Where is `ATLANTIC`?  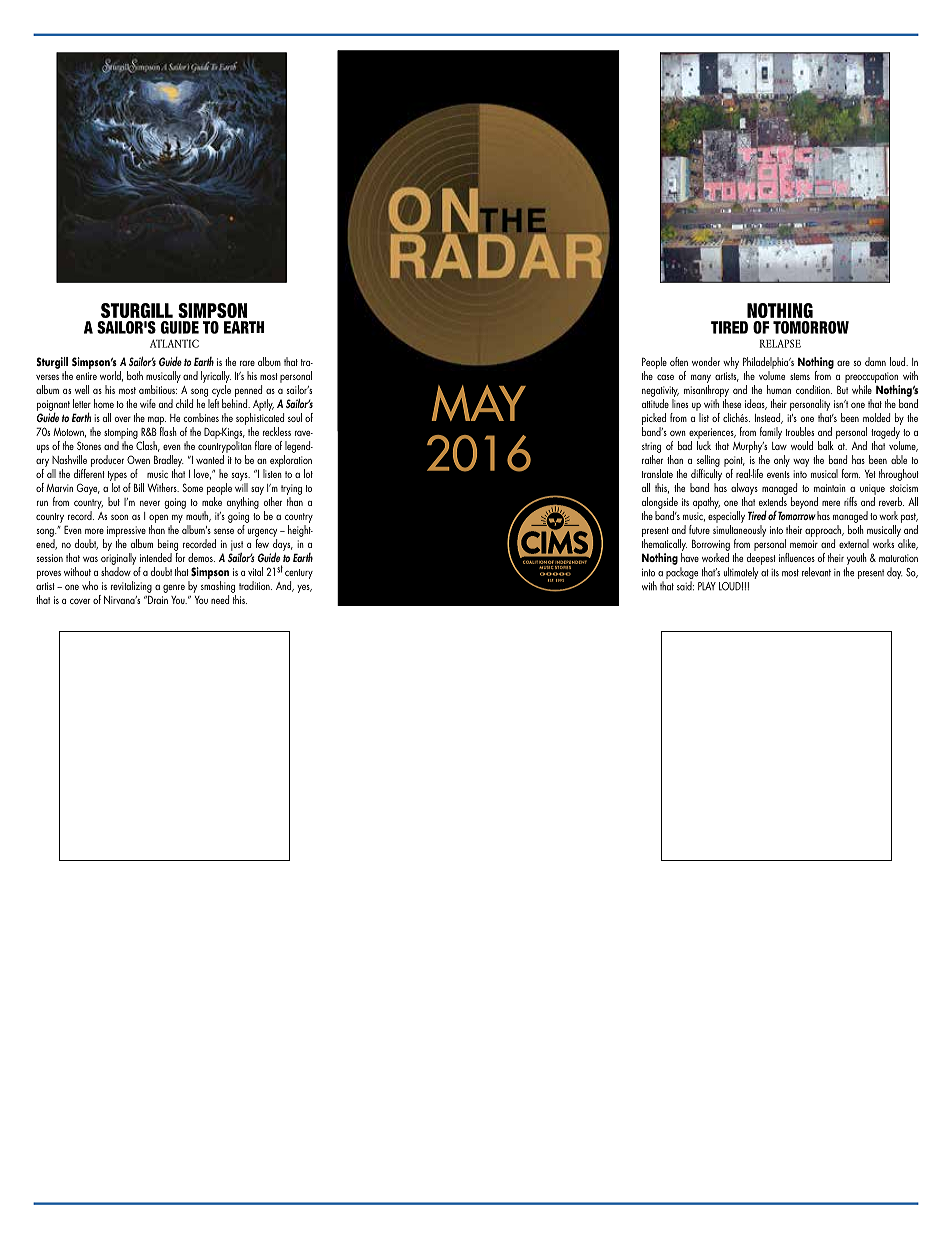
ATLANTIC is located at coordinates (174, 343).
